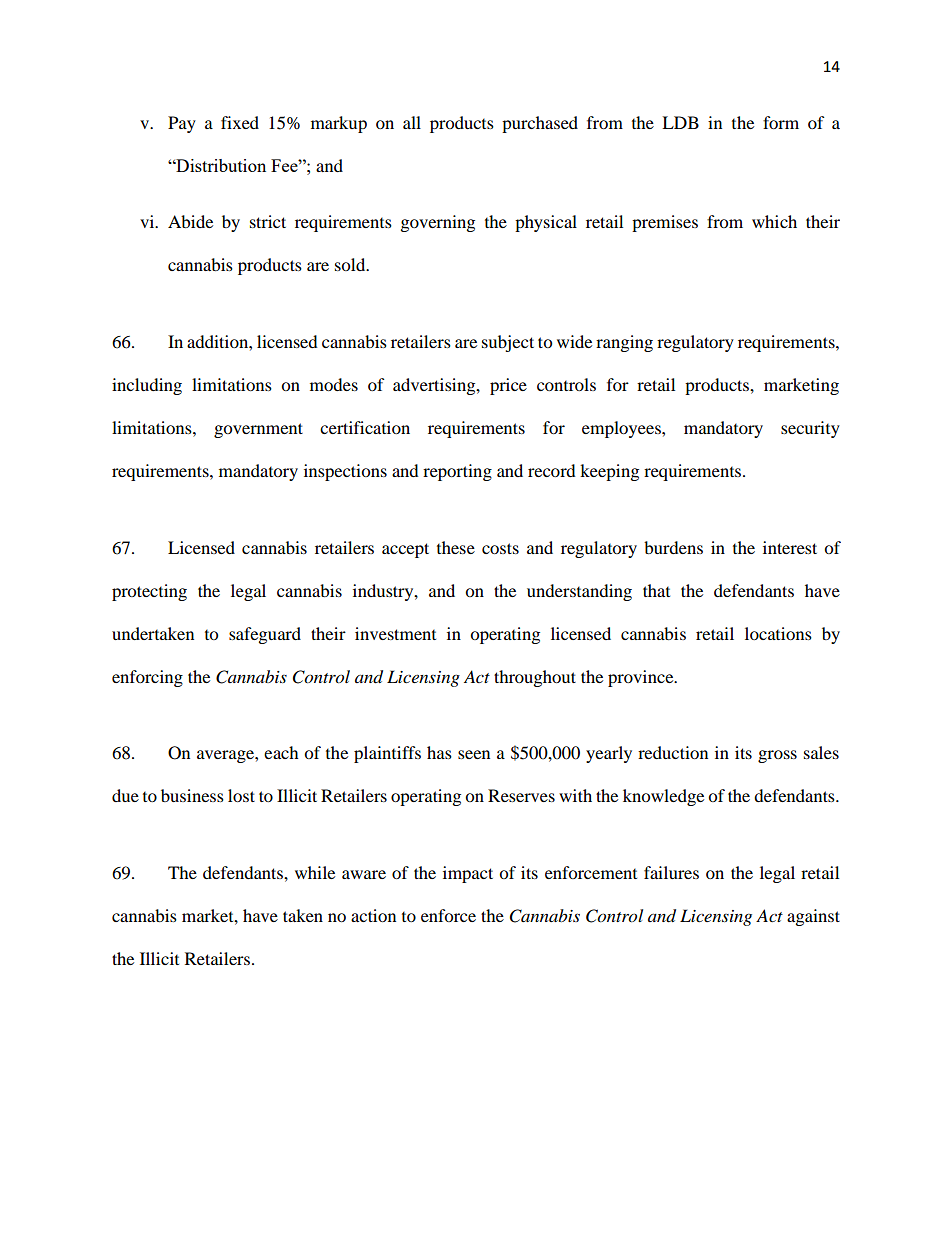 This page has width=952, height=1233. What do you see at coordinates (508, 386) in the page?
I see `price` at bounding box center [508, 386].
